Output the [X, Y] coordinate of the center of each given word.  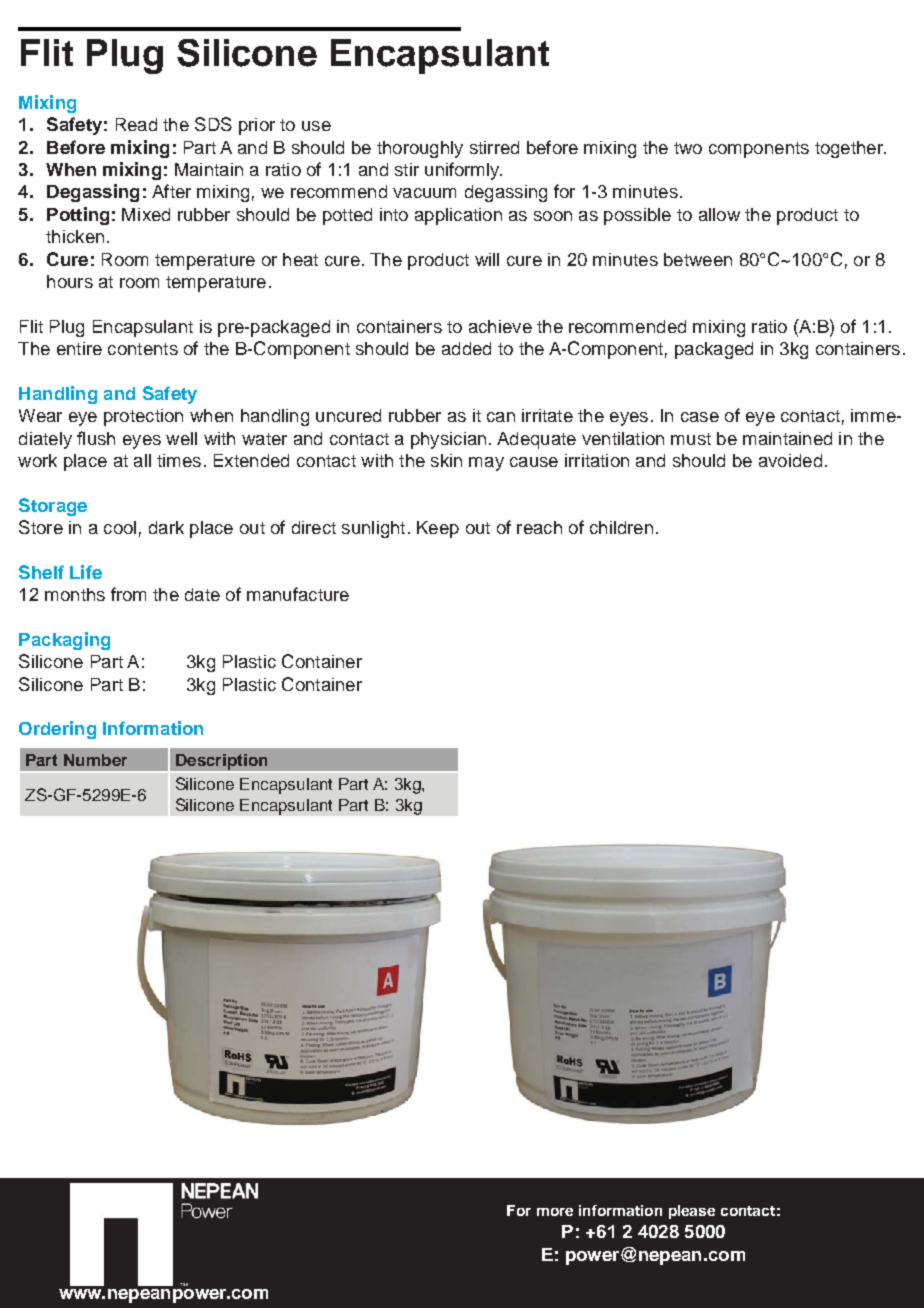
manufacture [298, 594]
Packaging [64, 641]
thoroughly [420, 149]
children [621, 527]
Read [136, 124]
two [688, 148]
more [555, 1212]
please [692, 1212]
